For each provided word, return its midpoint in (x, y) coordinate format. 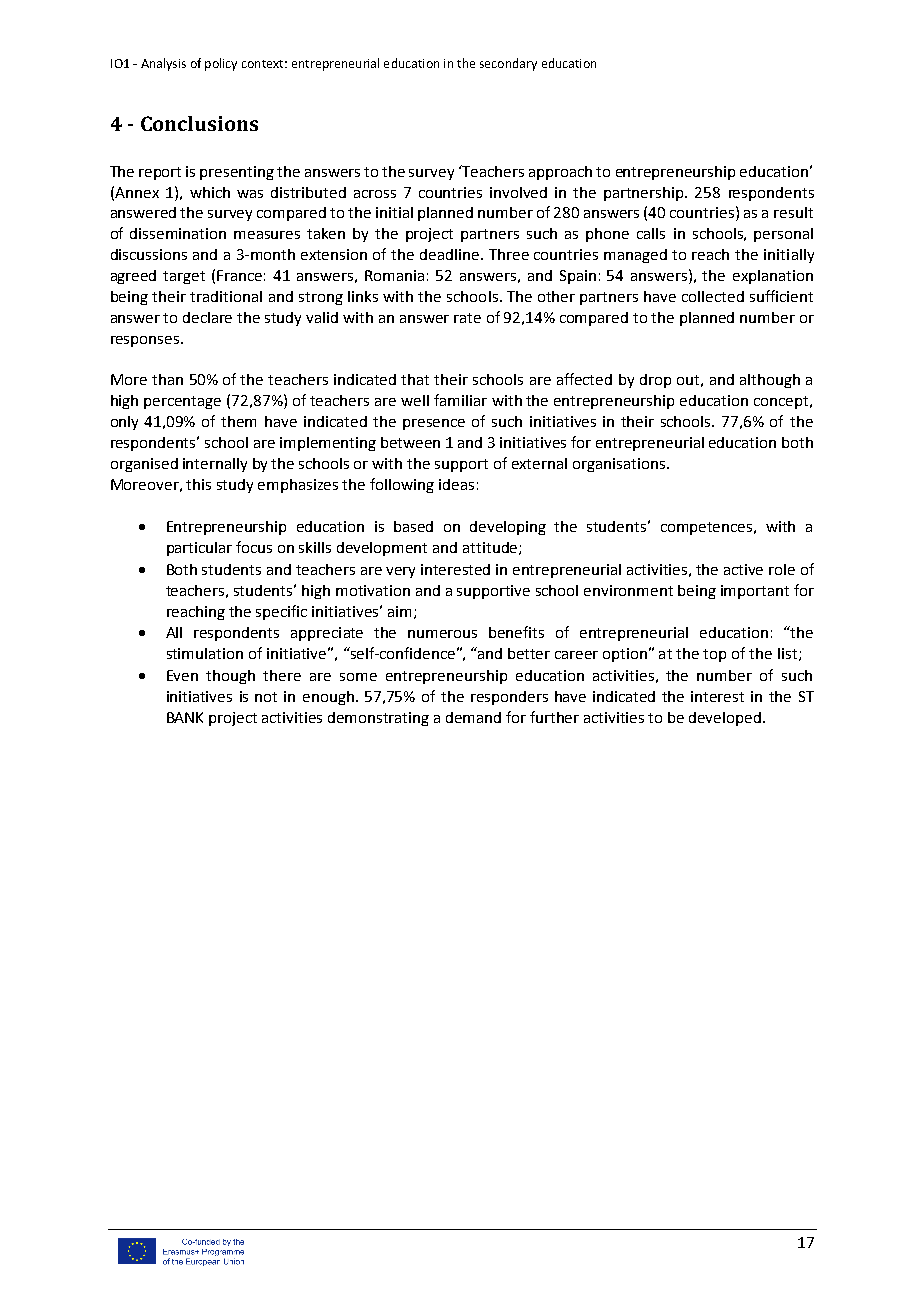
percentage (182, 402)
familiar (460, 400)
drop (655, 381)
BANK (185, 717)
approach (560, 173)
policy (221, 64)
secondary (508, 64)
